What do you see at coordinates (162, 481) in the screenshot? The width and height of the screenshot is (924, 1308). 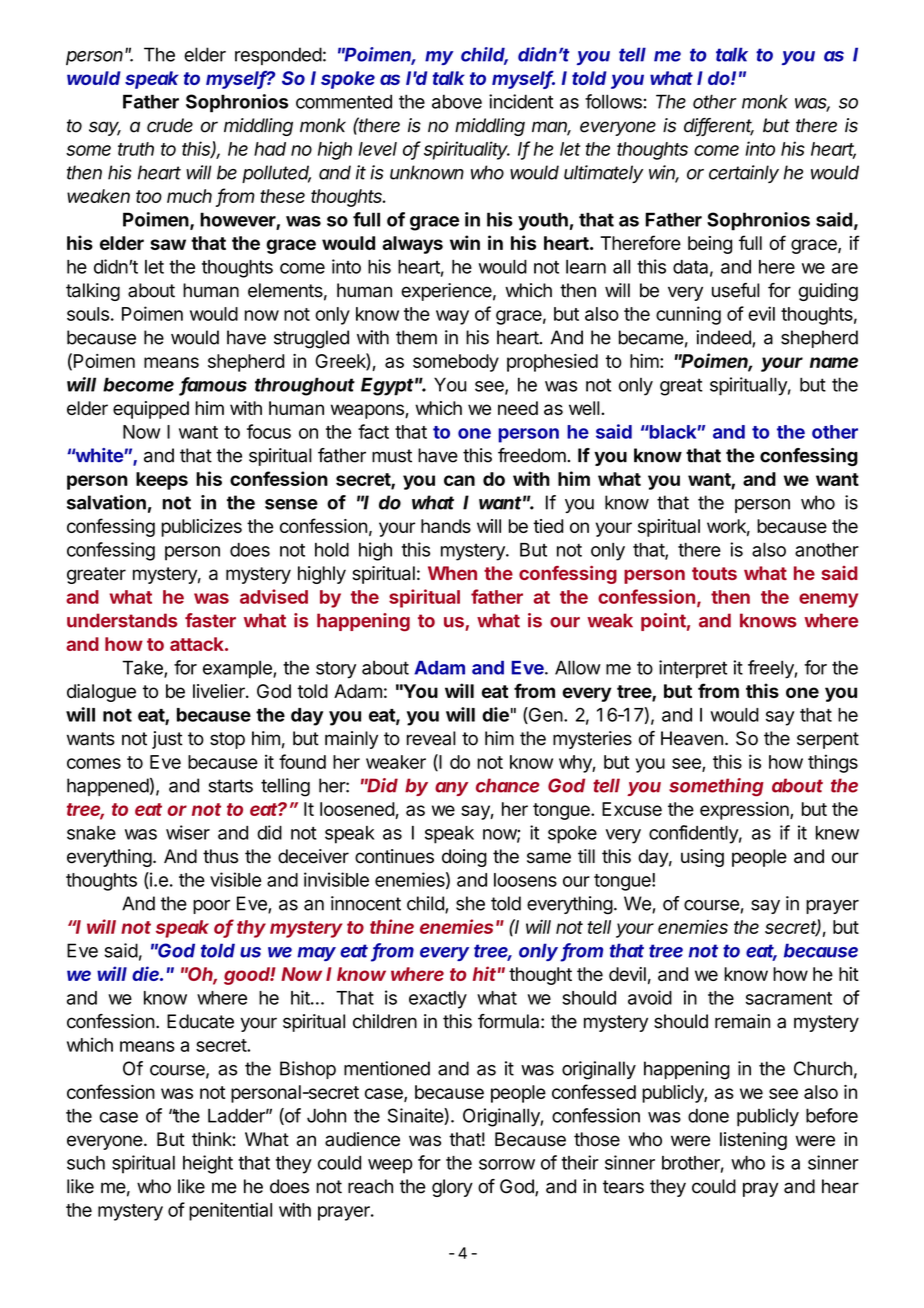 I see `keeps` at bounding box center [162, 481].
